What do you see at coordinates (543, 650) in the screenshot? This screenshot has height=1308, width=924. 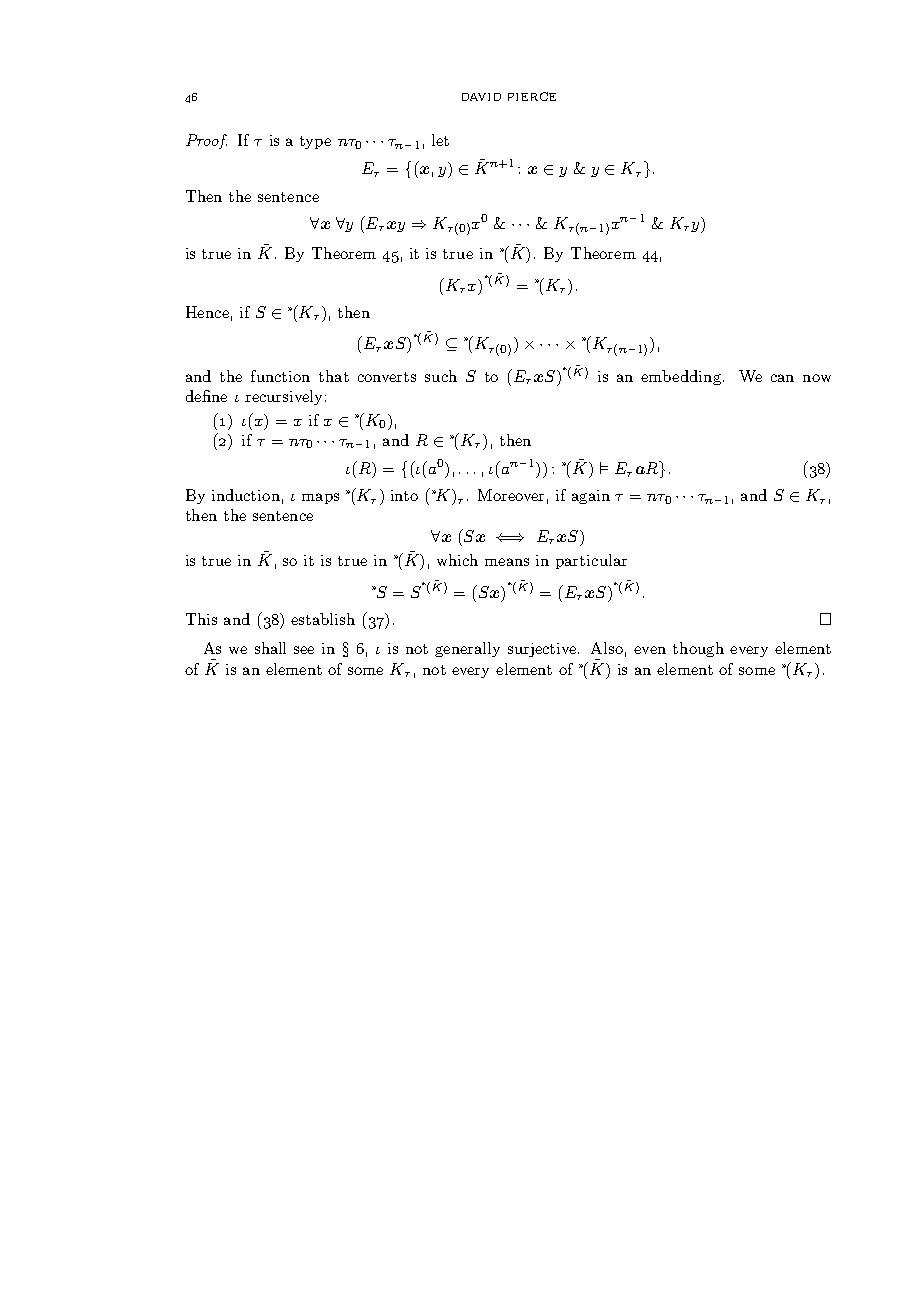 I see `surjective` at bounding box center [543, 650].
